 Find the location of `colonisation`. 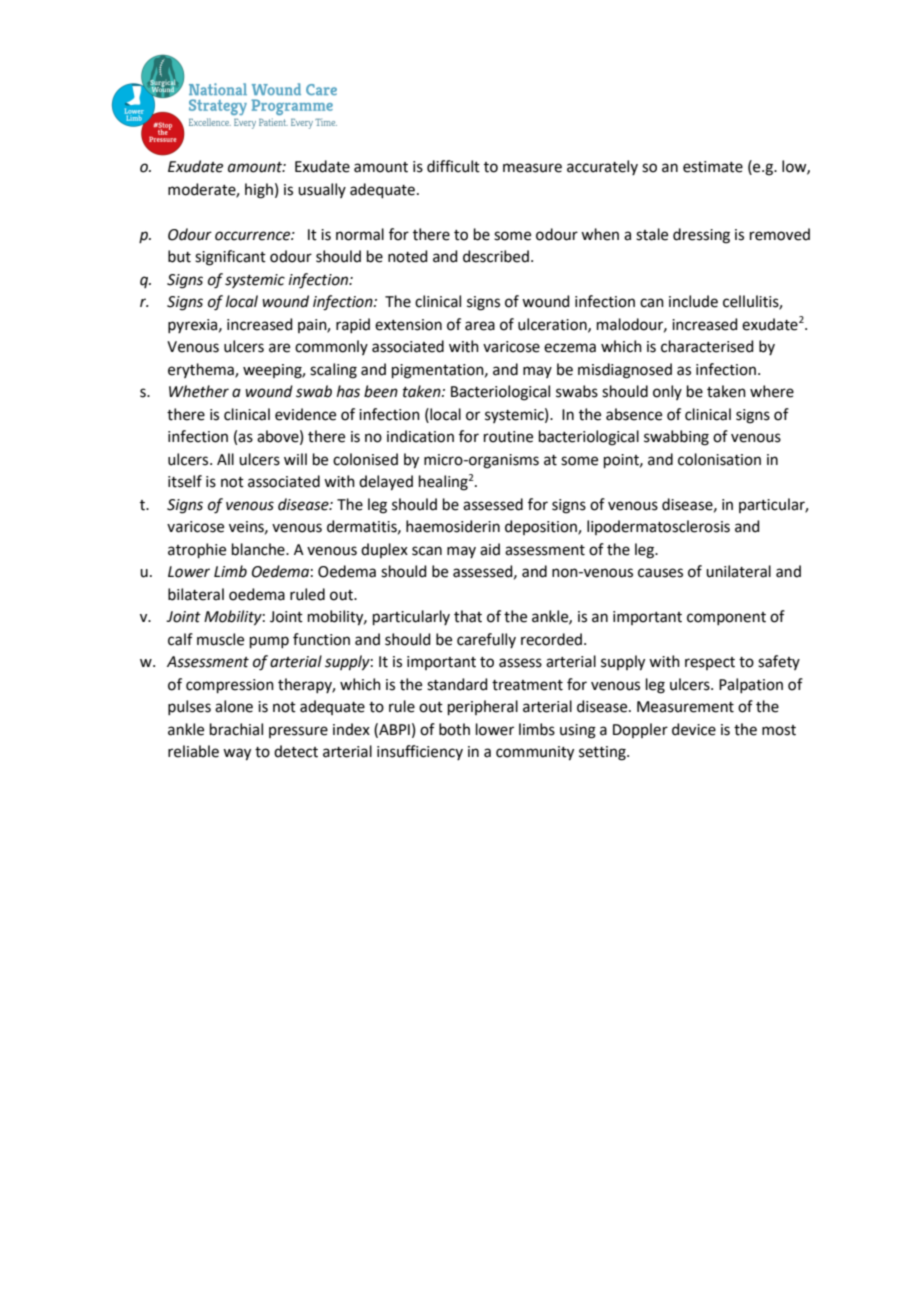

colonisation is located at coordinates (719, 459).
